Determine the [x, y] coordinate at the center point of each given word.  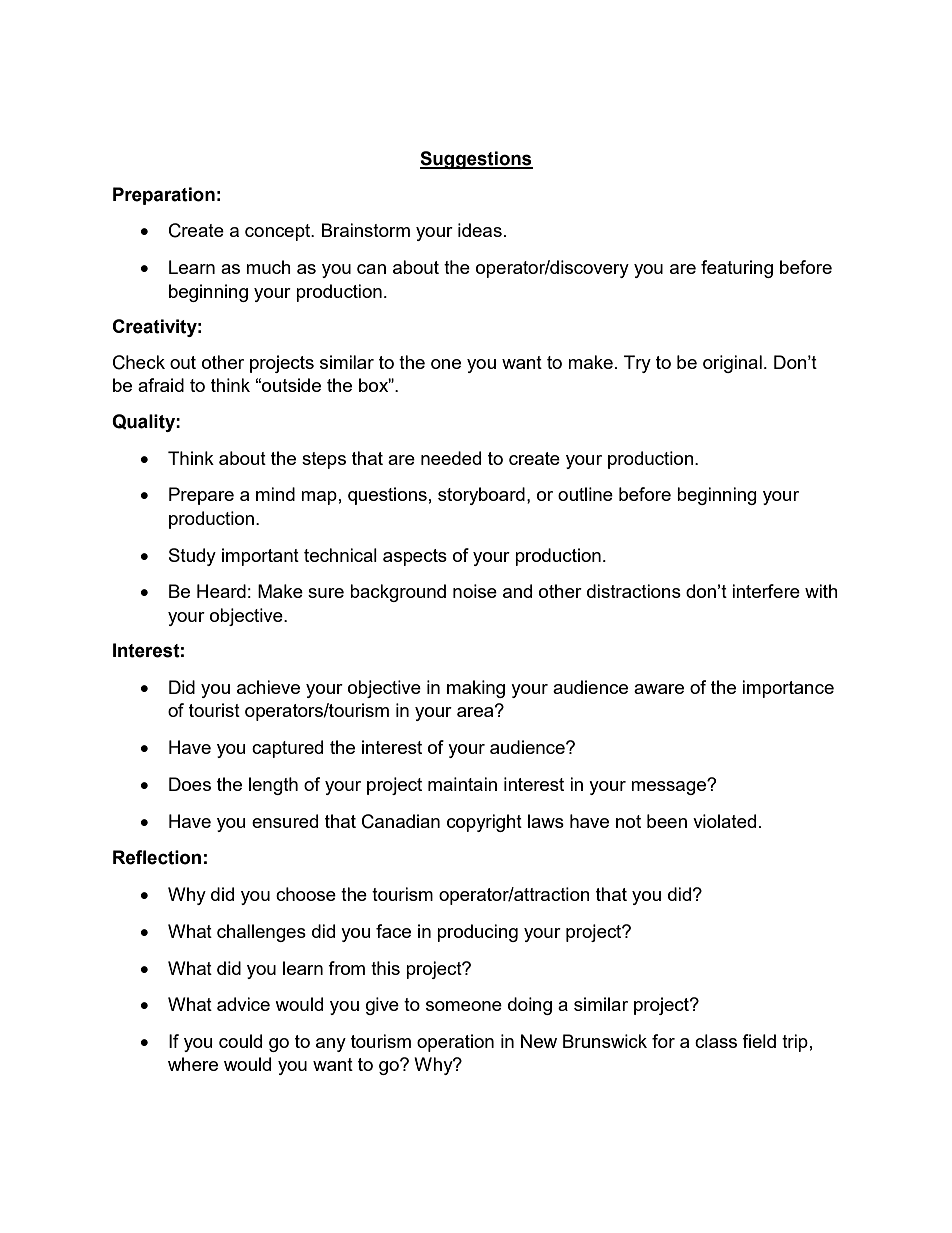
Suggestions [476, 160]
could [240, 1041]
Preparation [164, 196]
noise [475, 591]
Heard [221, 591]
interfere [766, 591]
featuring [737, 269]
